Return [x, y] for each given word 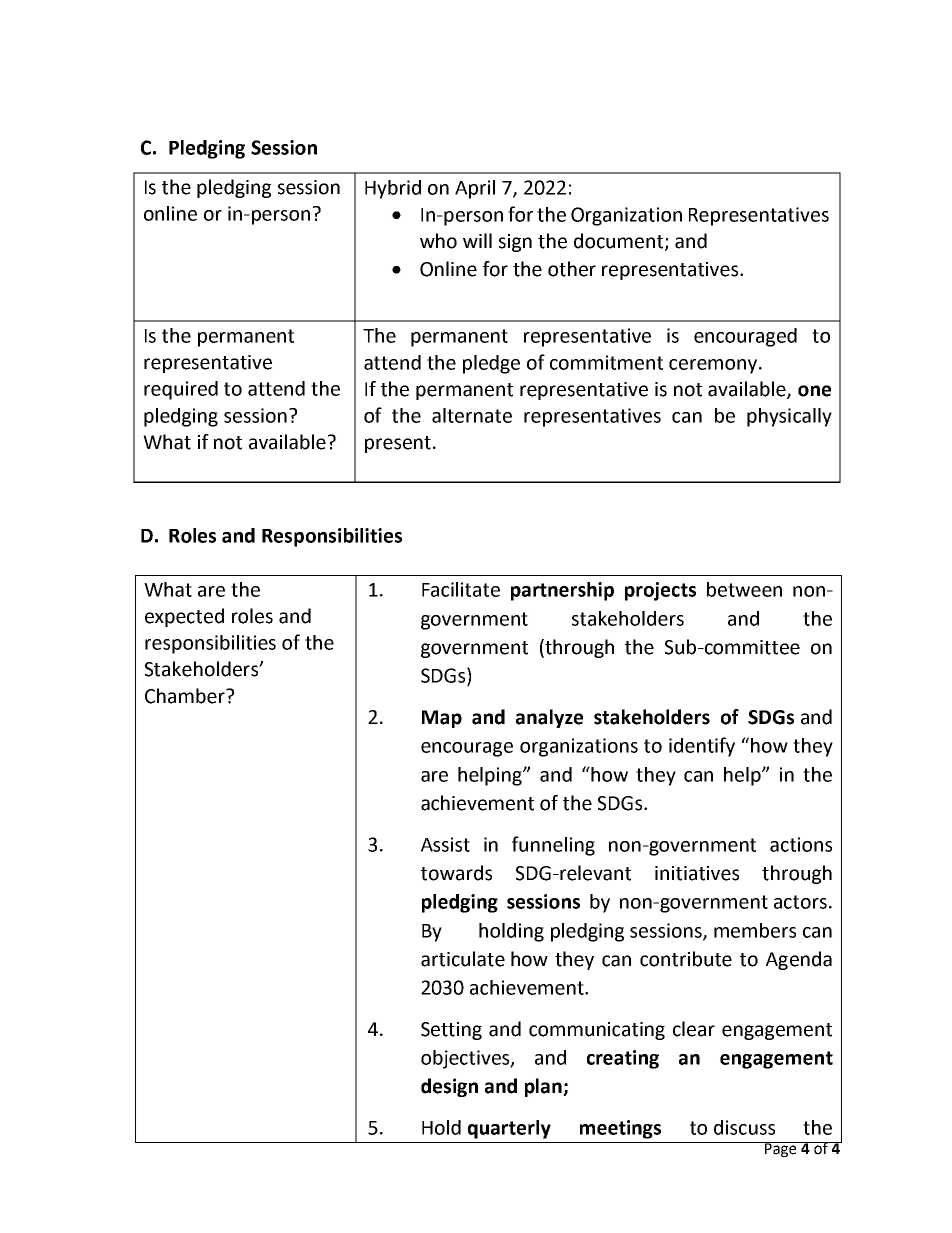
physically [789, 417]
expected [184, 617]
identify [702, 747]
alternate [472, 415]
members [755, 930]
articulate [463, 959]
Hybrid [393, 189]
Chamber [186, 696]
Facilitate [461, 589]
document [620, 242]
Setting [451, 1031]
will [477, 240]
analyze [549, 718]
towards [456, 873]
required [181, 390]
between [744, 589]
